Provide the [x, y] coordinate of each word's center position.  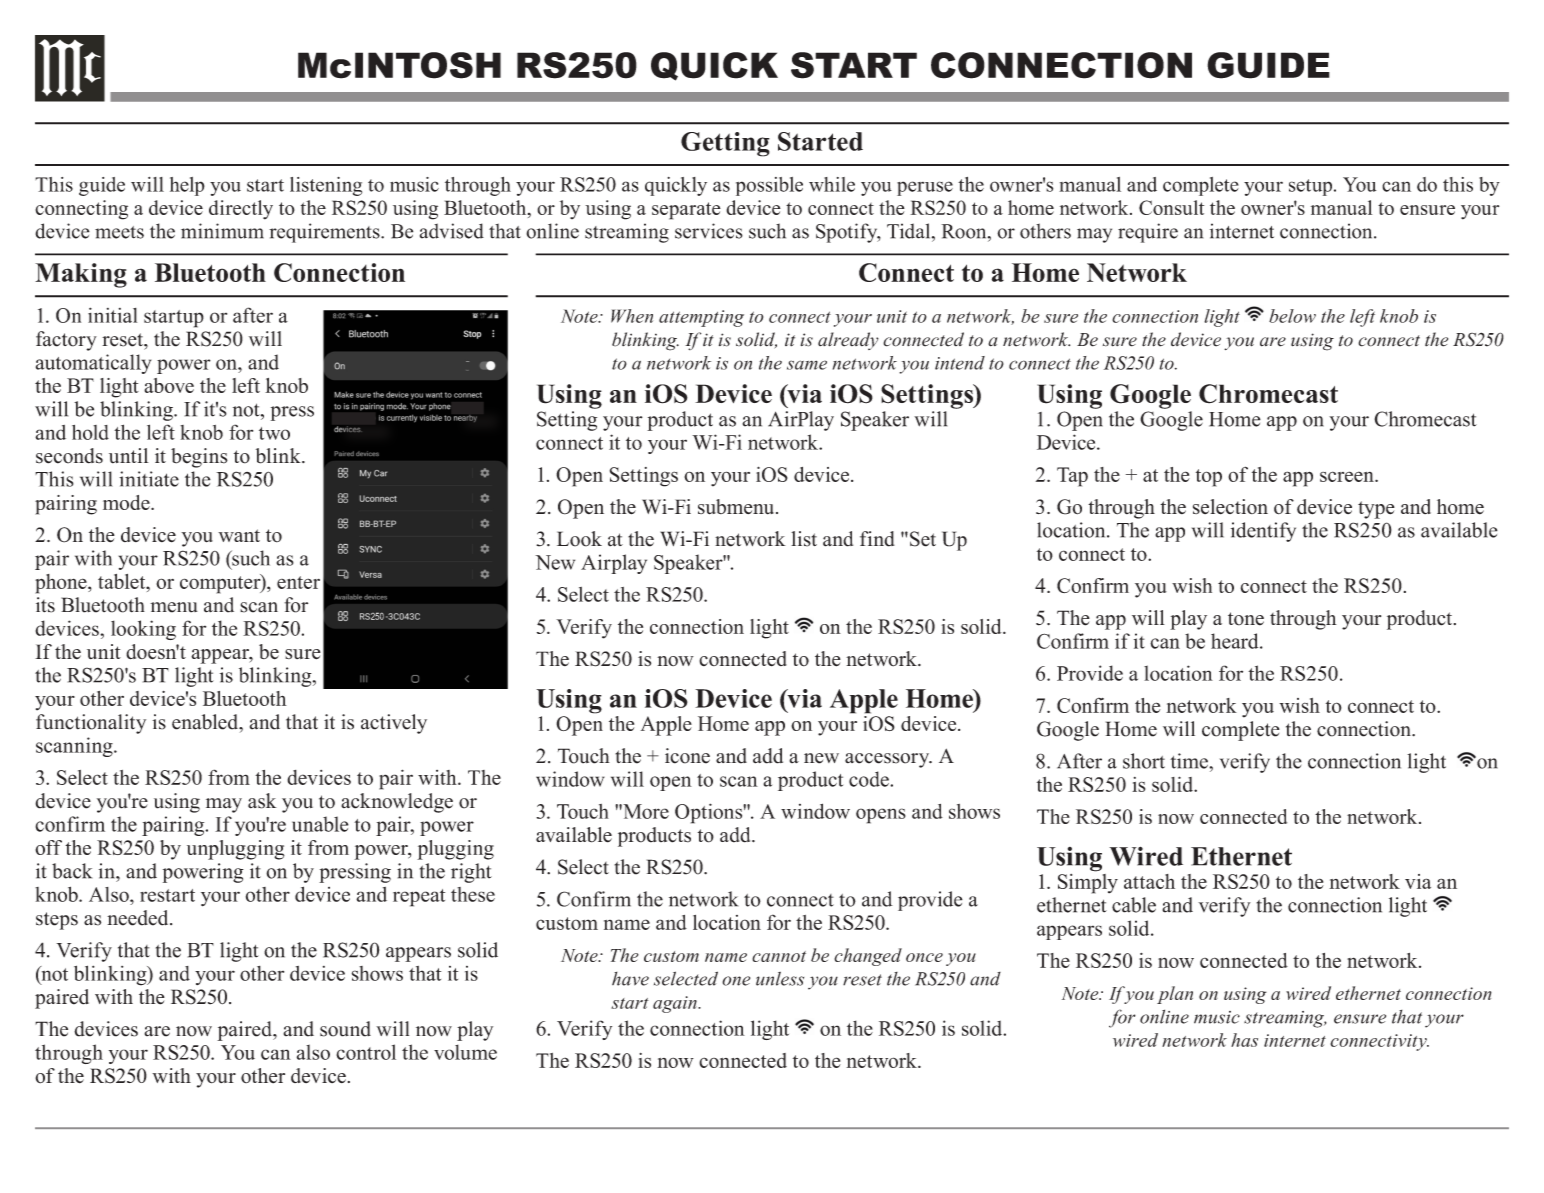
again [676, 1004]
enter [298, 582]
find [877, 539]
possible [769, 186]
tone [1246, 619]
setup [1312, 187]
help [187, 186]
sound [345, 1029]
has [1244, 1040]
